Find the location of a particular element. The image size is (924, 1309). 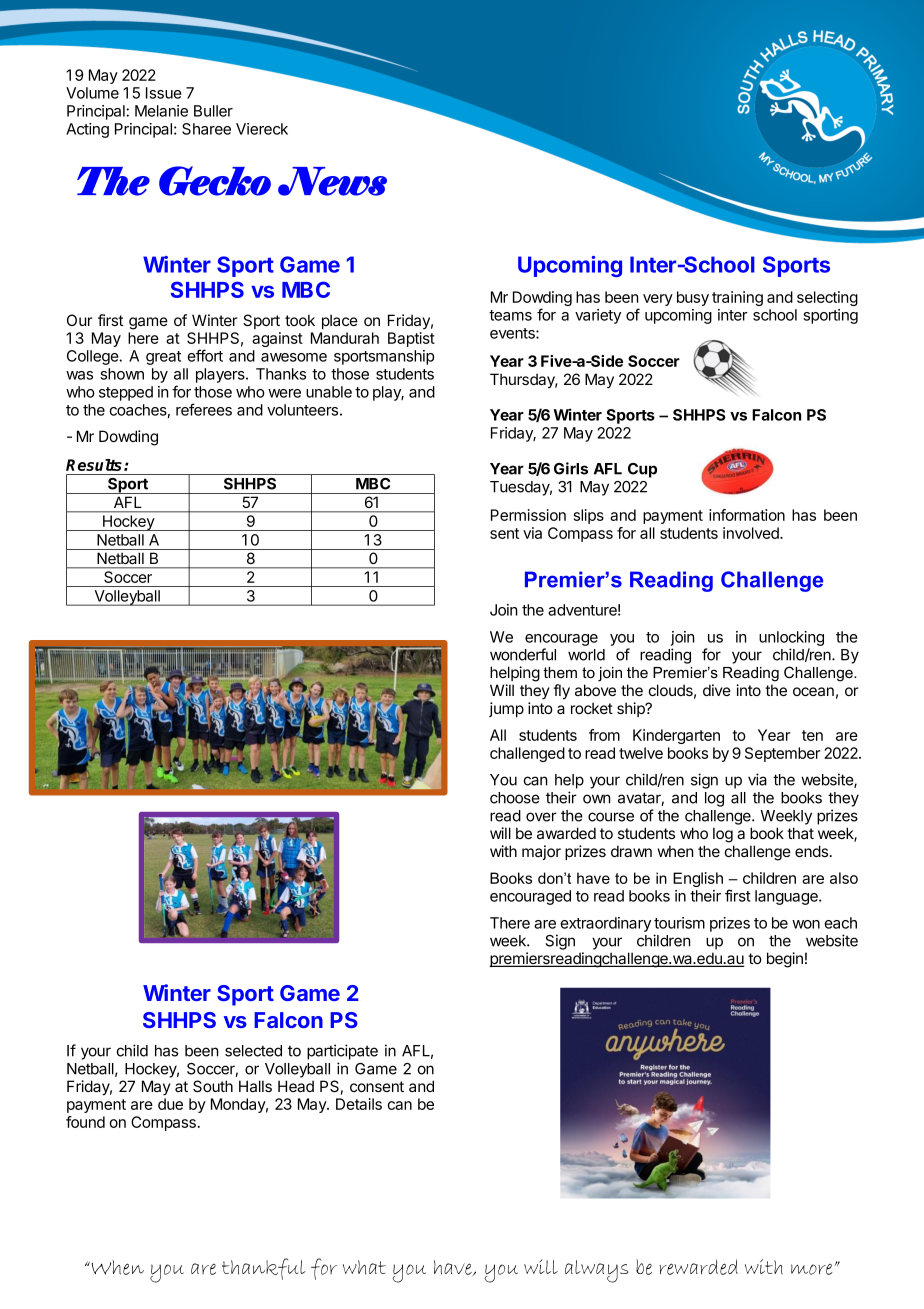

Permission is located at coordinates (528, 515).
